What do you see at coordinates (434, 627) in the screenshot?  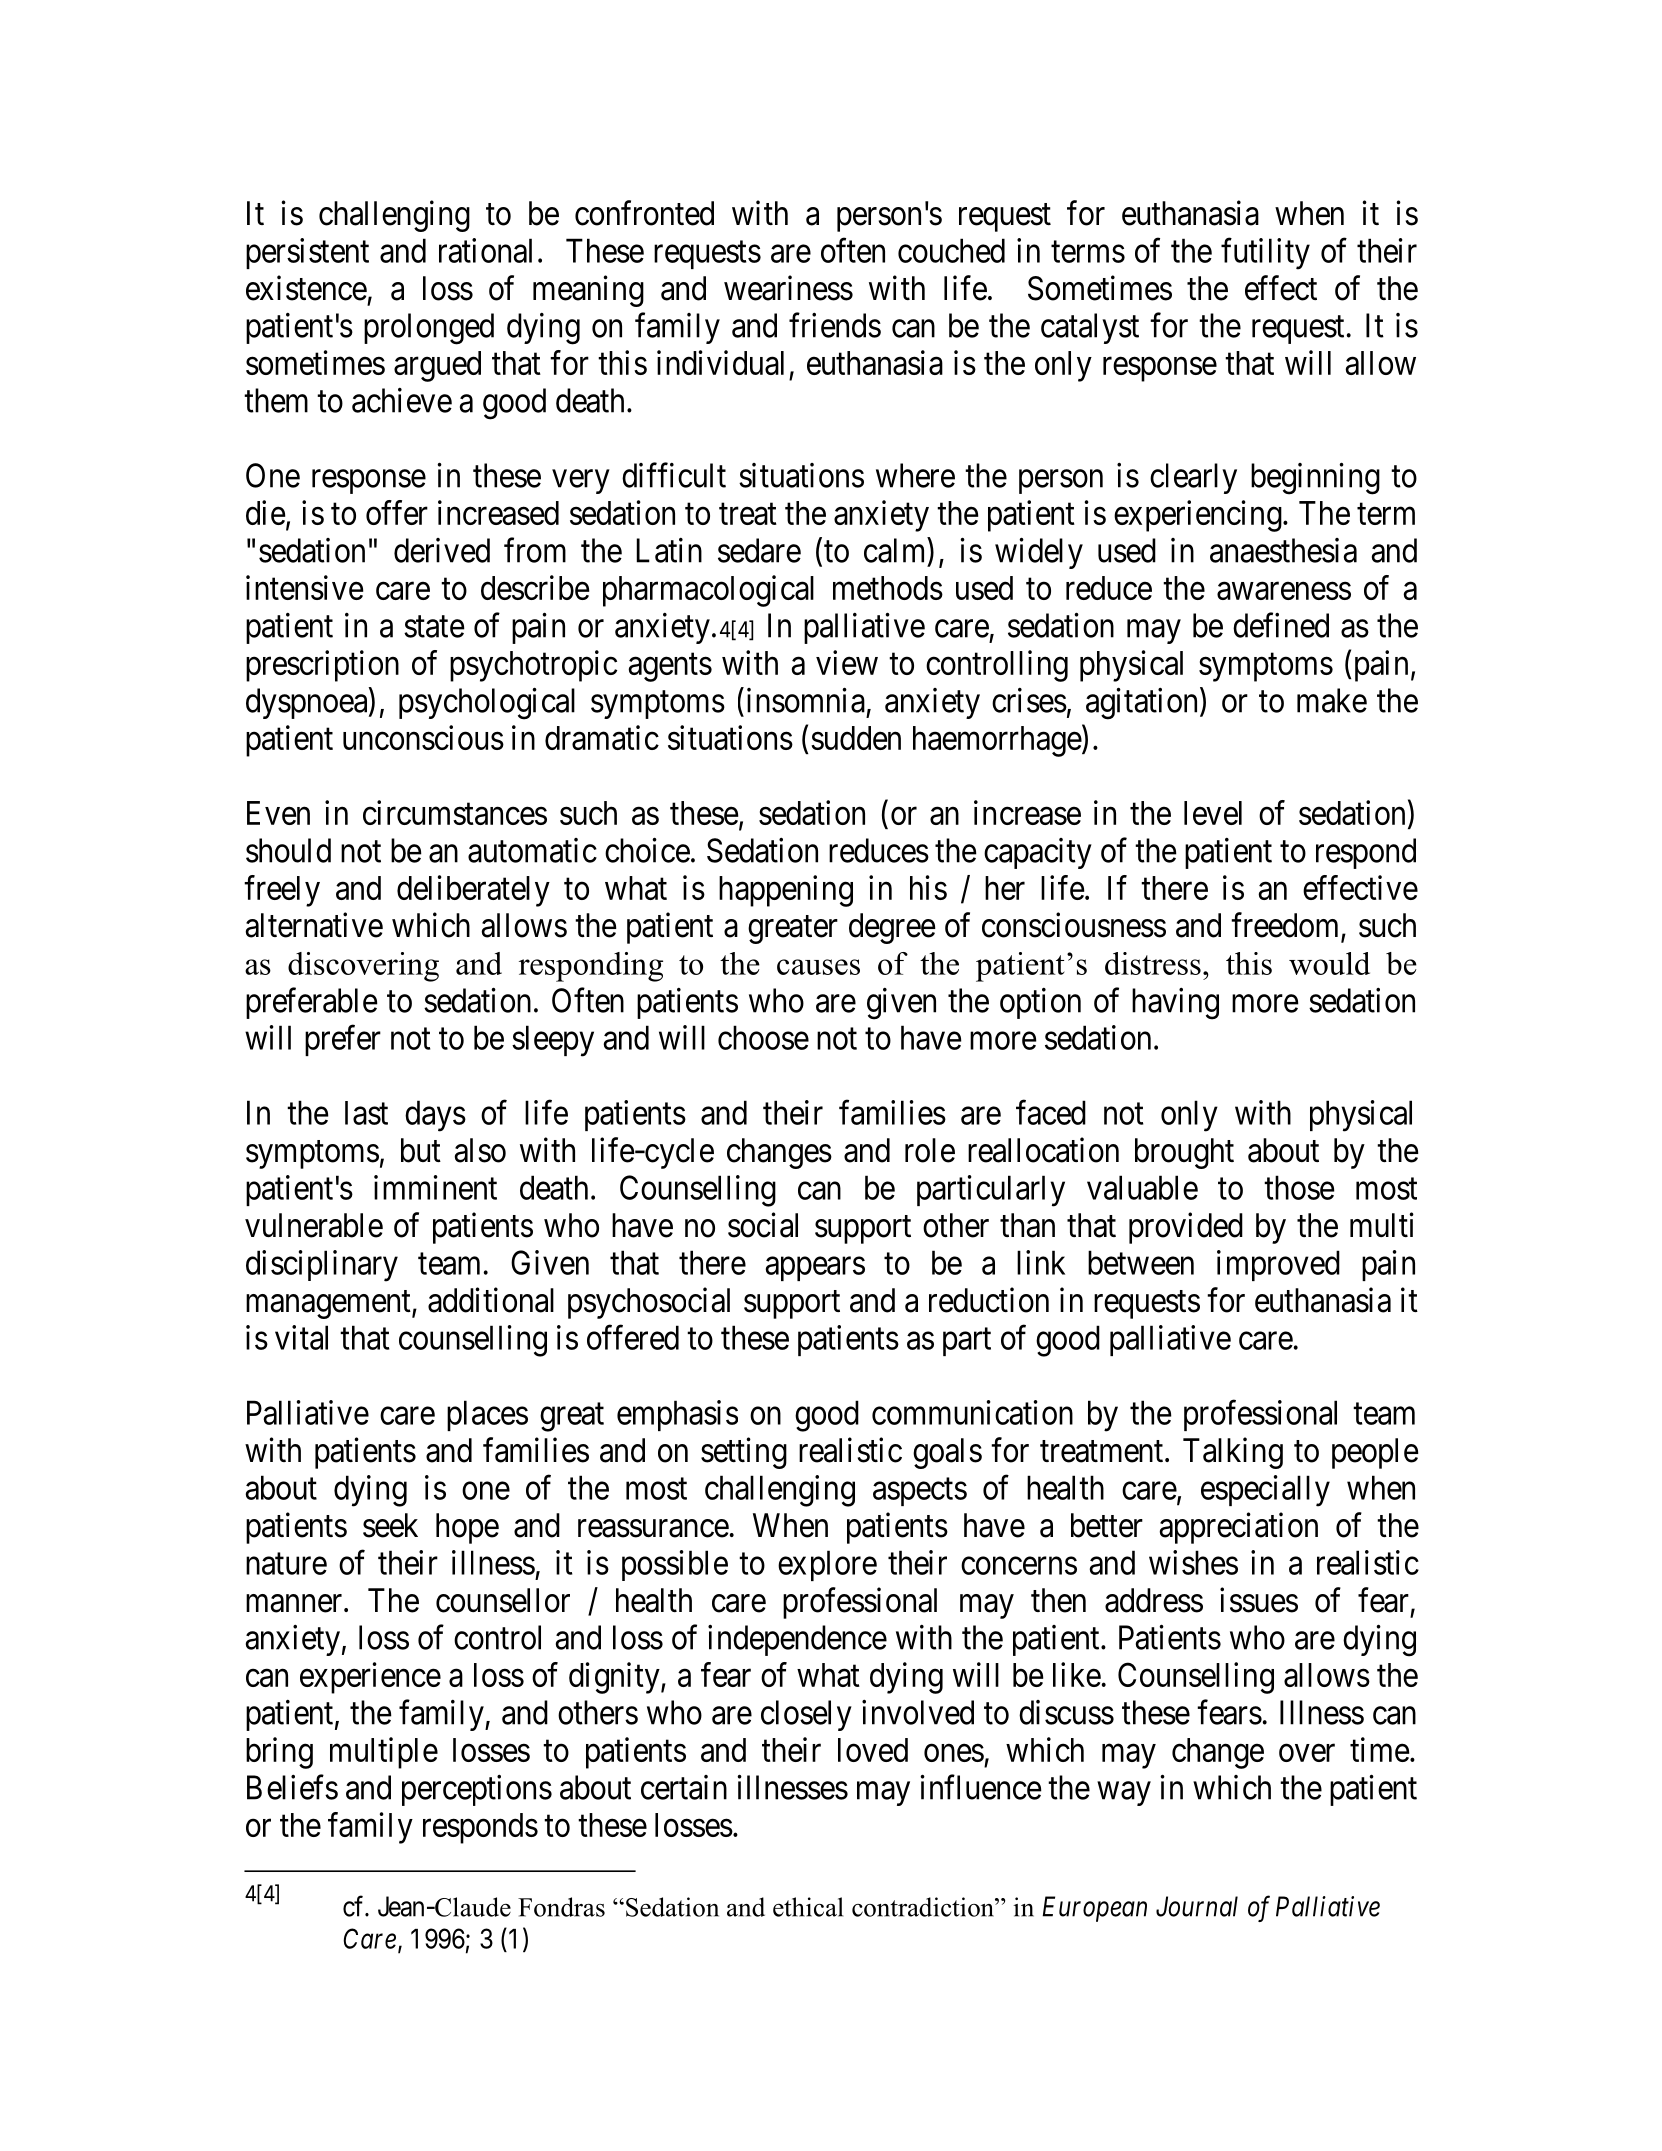 I see `state` at bounding box center [434, 627].
